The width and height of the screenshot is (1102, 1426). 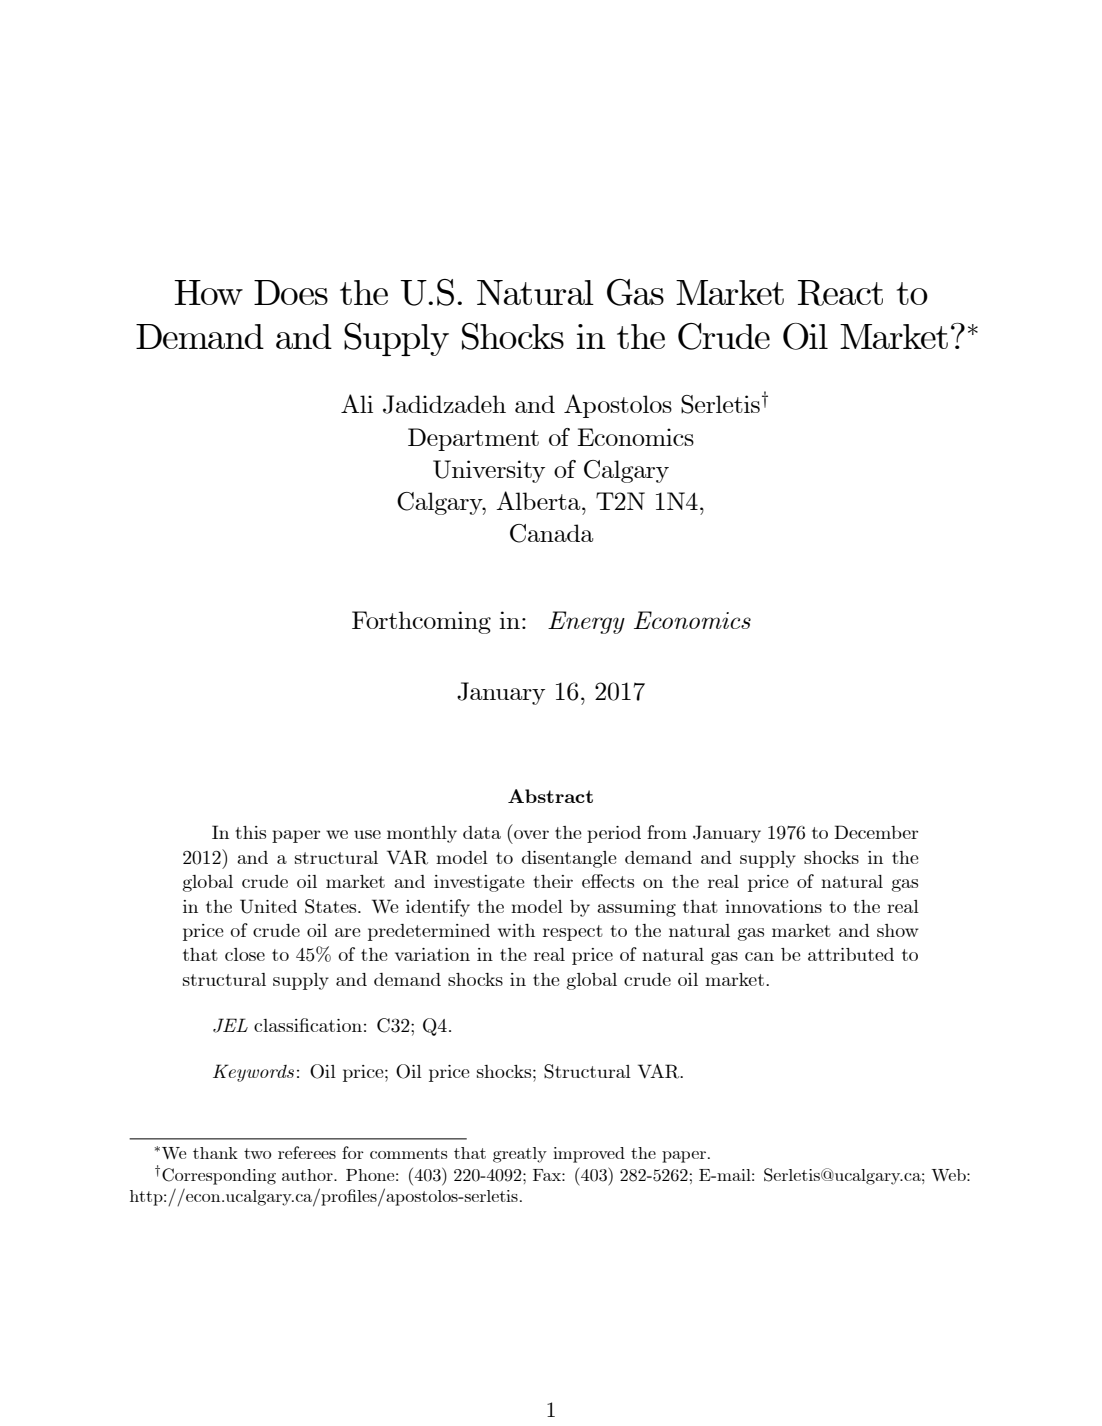 I want to click on Department, so click(x=473, y=439).
